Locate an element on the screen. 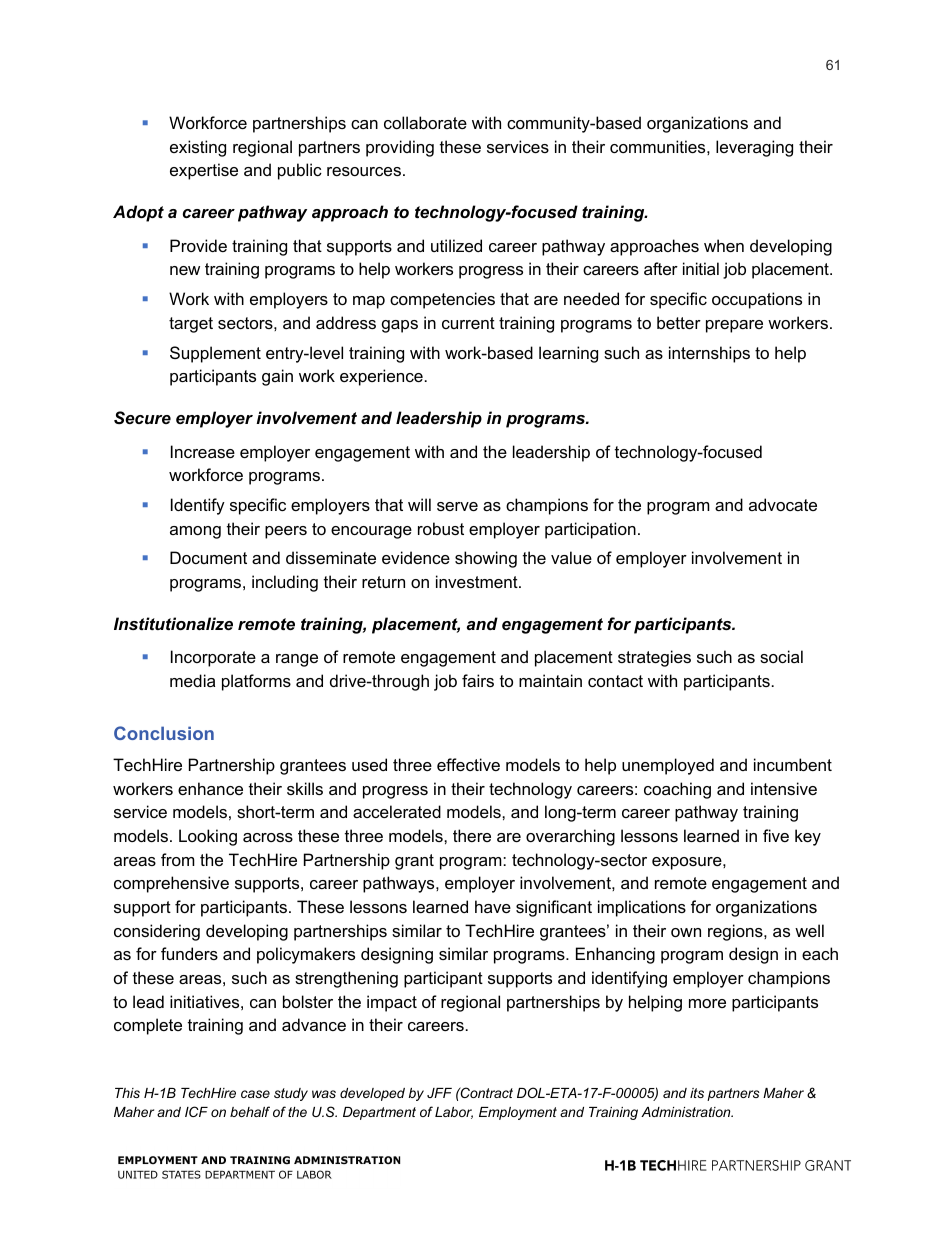  current is located at coordinates (468, 323).
